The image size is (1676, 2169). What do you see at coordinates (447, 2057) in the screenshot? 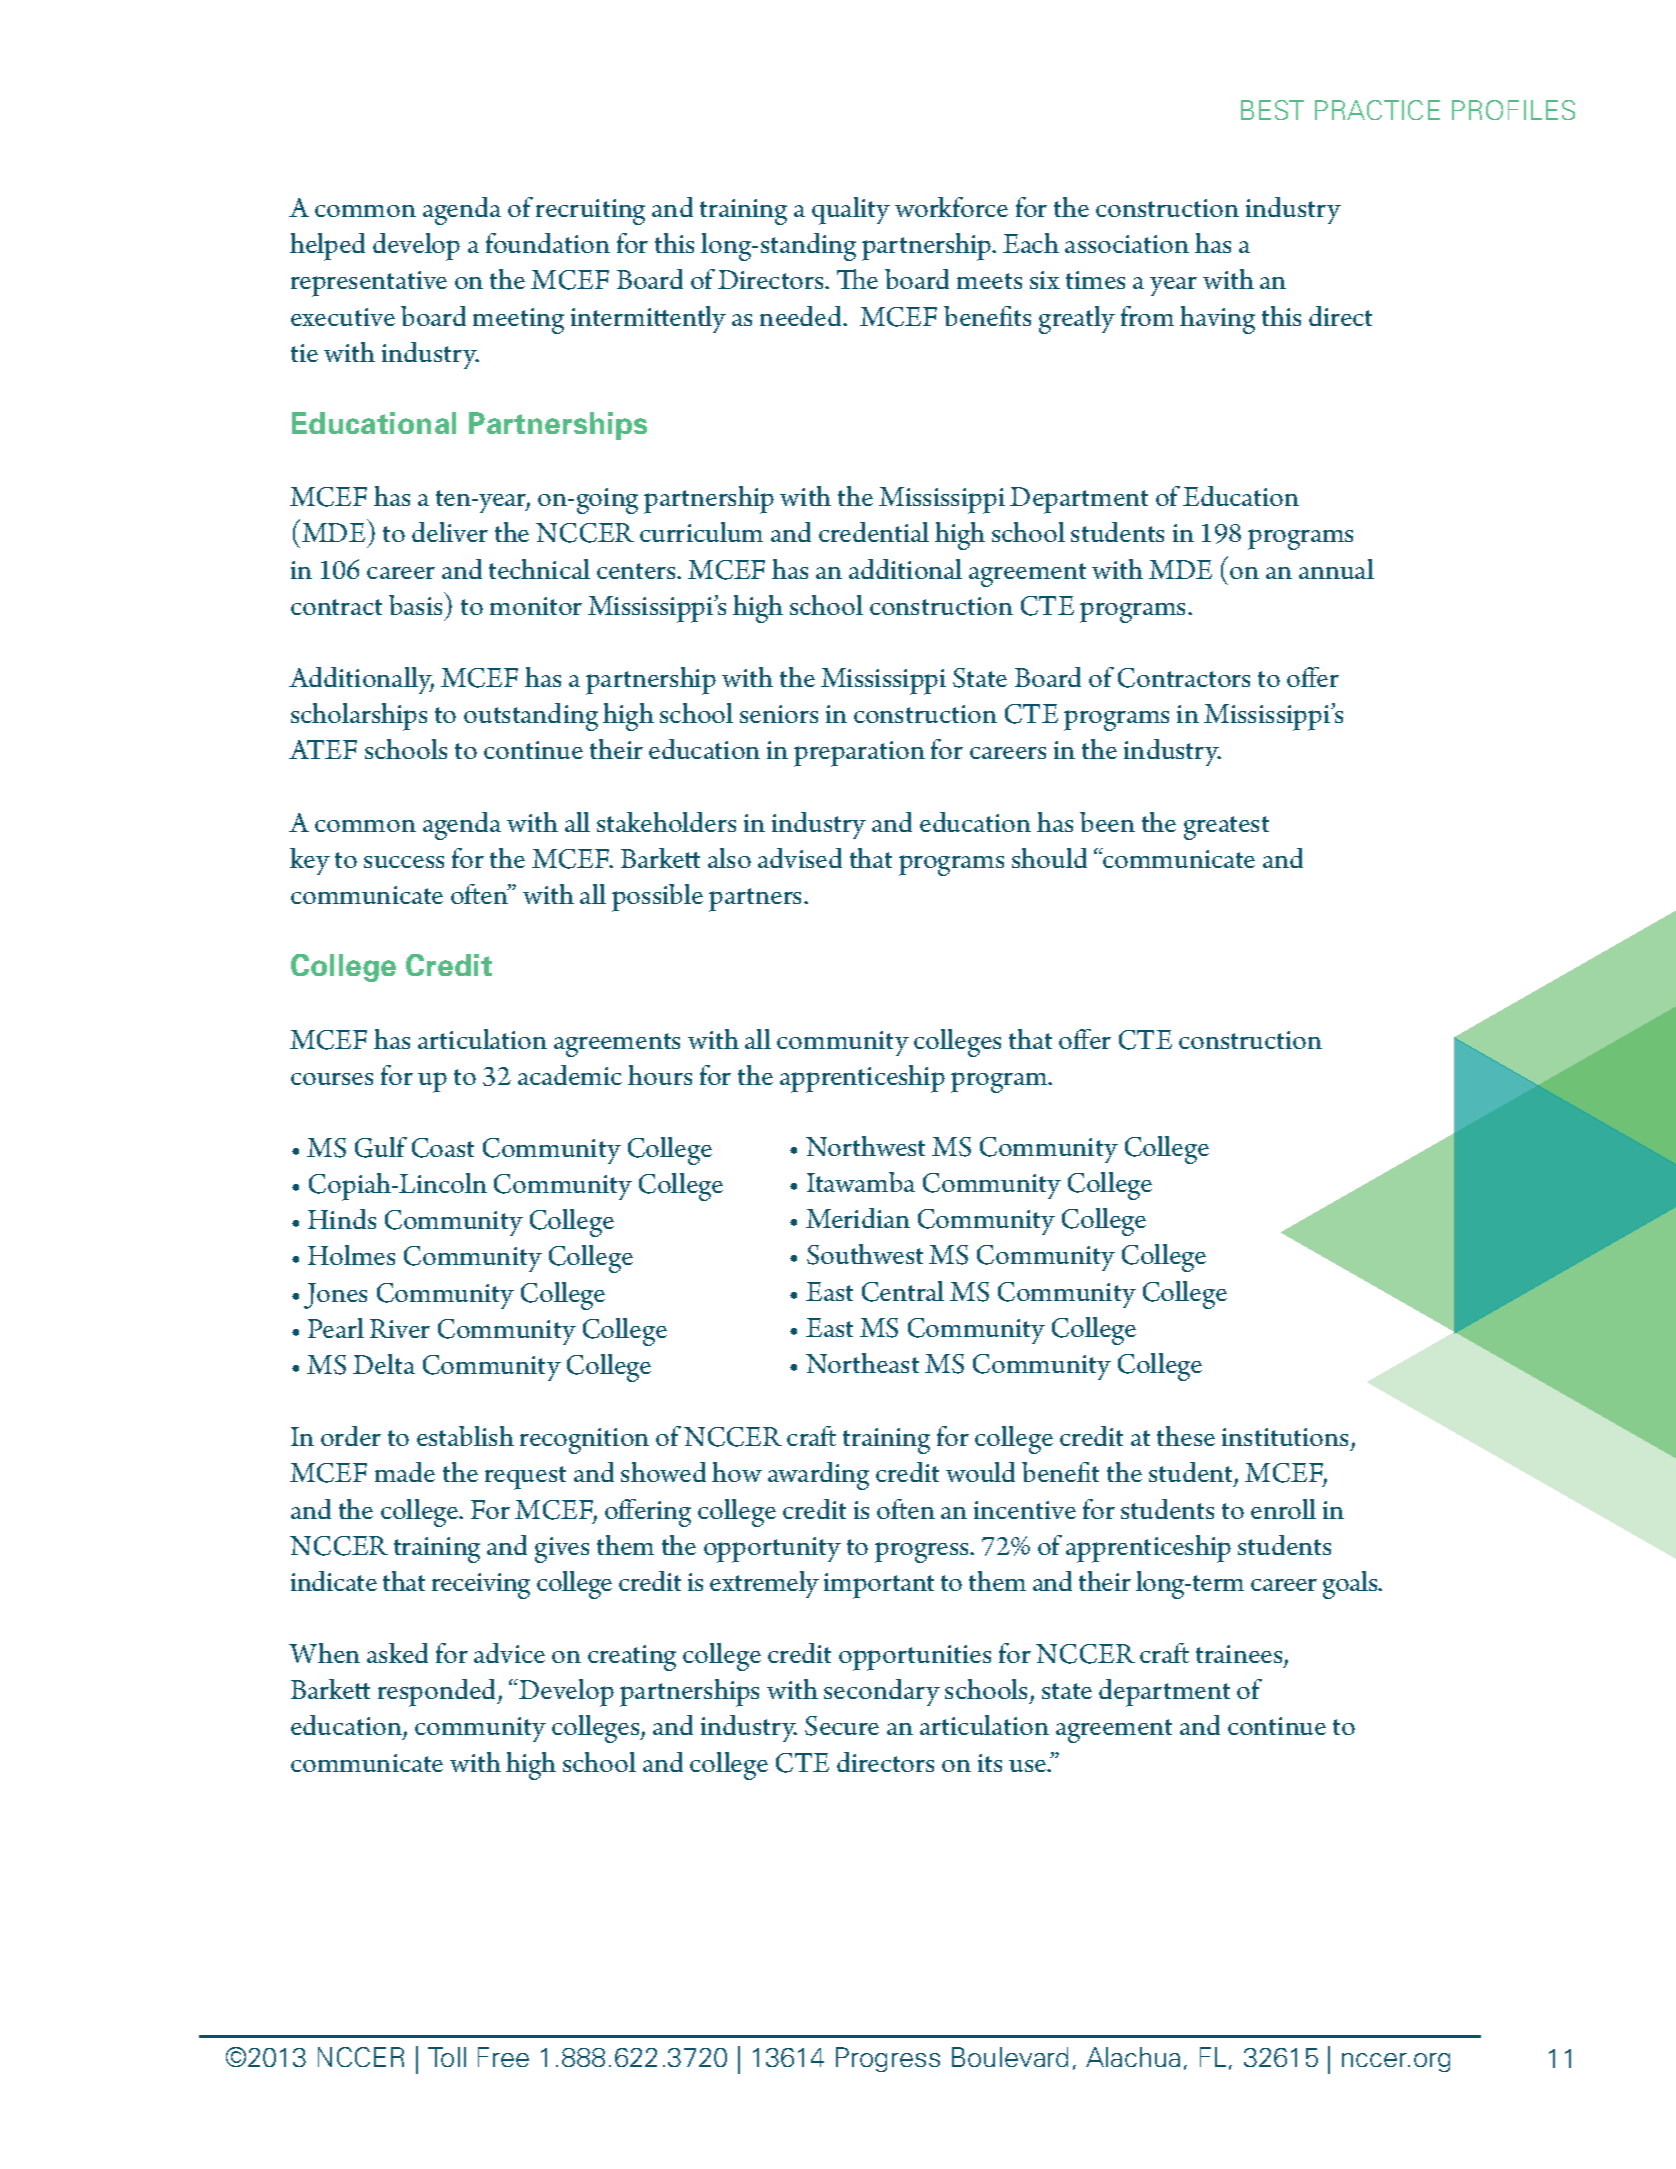
I see `Toll` at bounding box center [447, 2057].
